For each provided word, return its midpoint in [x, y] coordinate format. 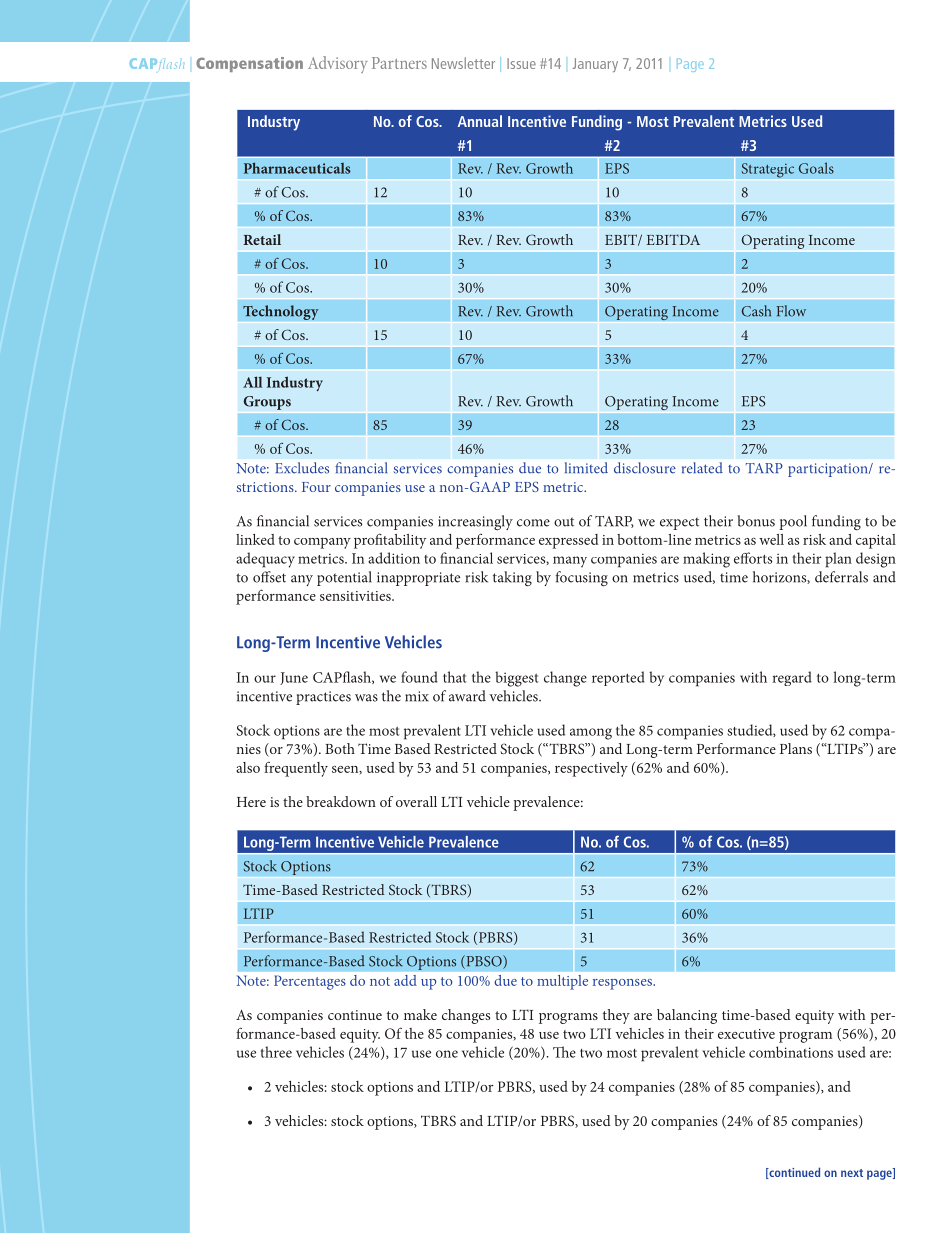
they [616, 1016]
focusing [581, 578]
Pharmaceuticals [297, 168]
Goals [816, 168]
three [276, 1052]
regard [792, 678]
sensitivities [356, 596]
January [595, 65]
